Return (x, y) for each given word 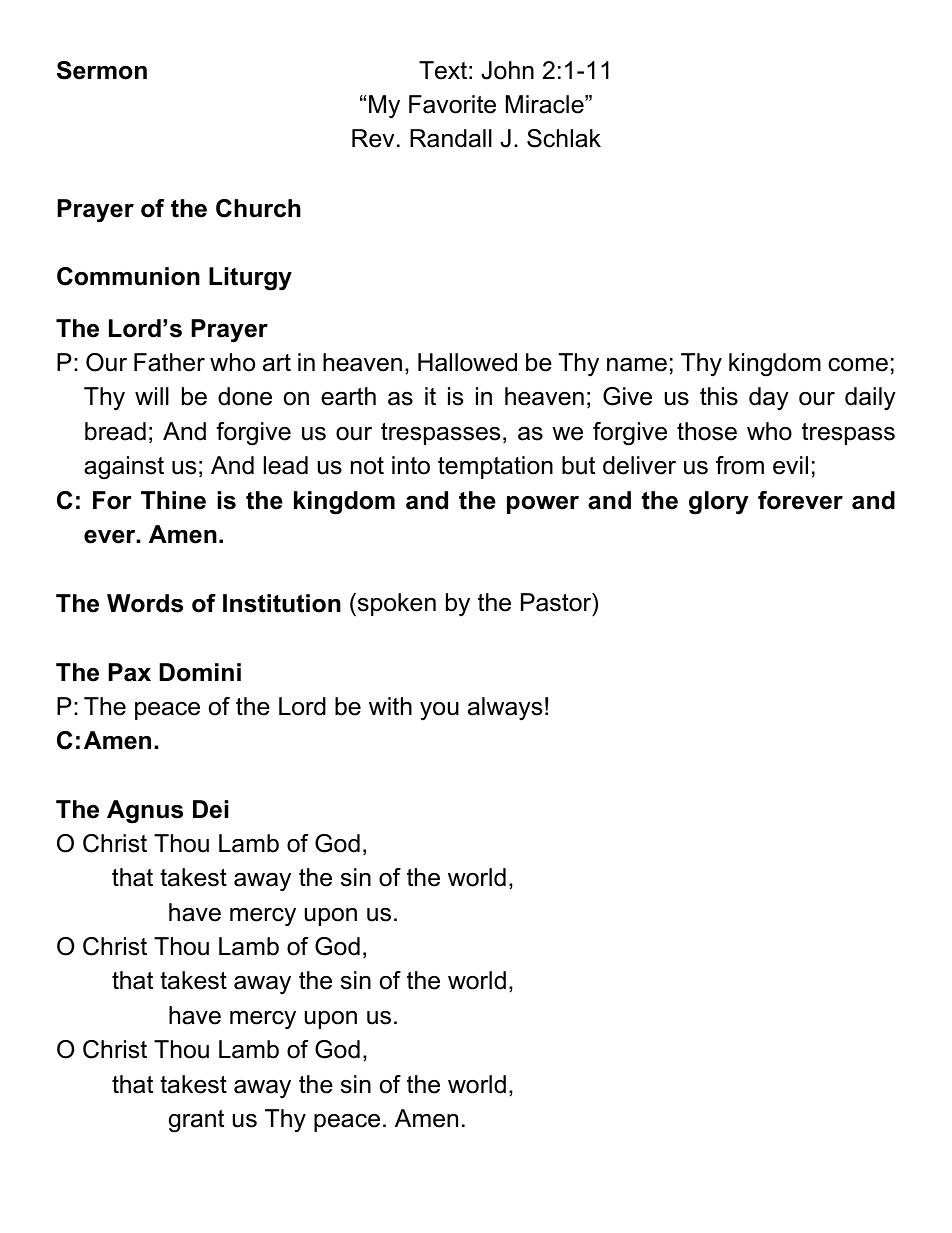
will (152, 396)
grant (196, 1121)
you (439, 711)
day (769, 399)
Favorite (452, 104)
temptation (495, 467)
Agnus (145, 812)
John (507, 70)
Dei (210, 809)
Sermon (102, 70)
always (505, 709)
